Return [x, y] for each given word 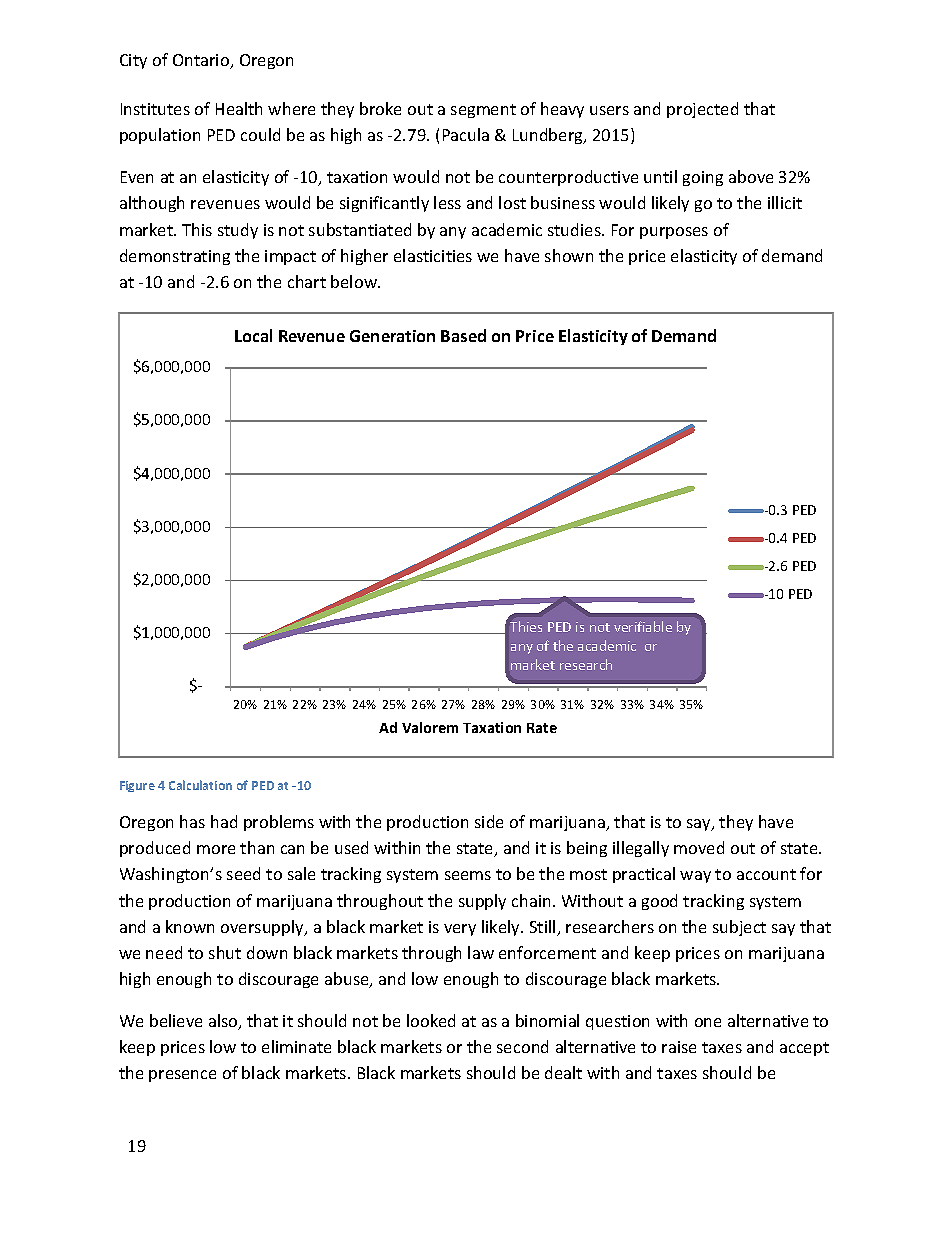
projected [702, 110]
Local [253, 335]
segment [483, 111]
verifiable [643, 626]
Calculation [200, 785]
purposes [674, 233]
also [224, 1022]
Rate [542, 728]
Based [463, 335]
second [522, 1046]
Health [239, 108]
